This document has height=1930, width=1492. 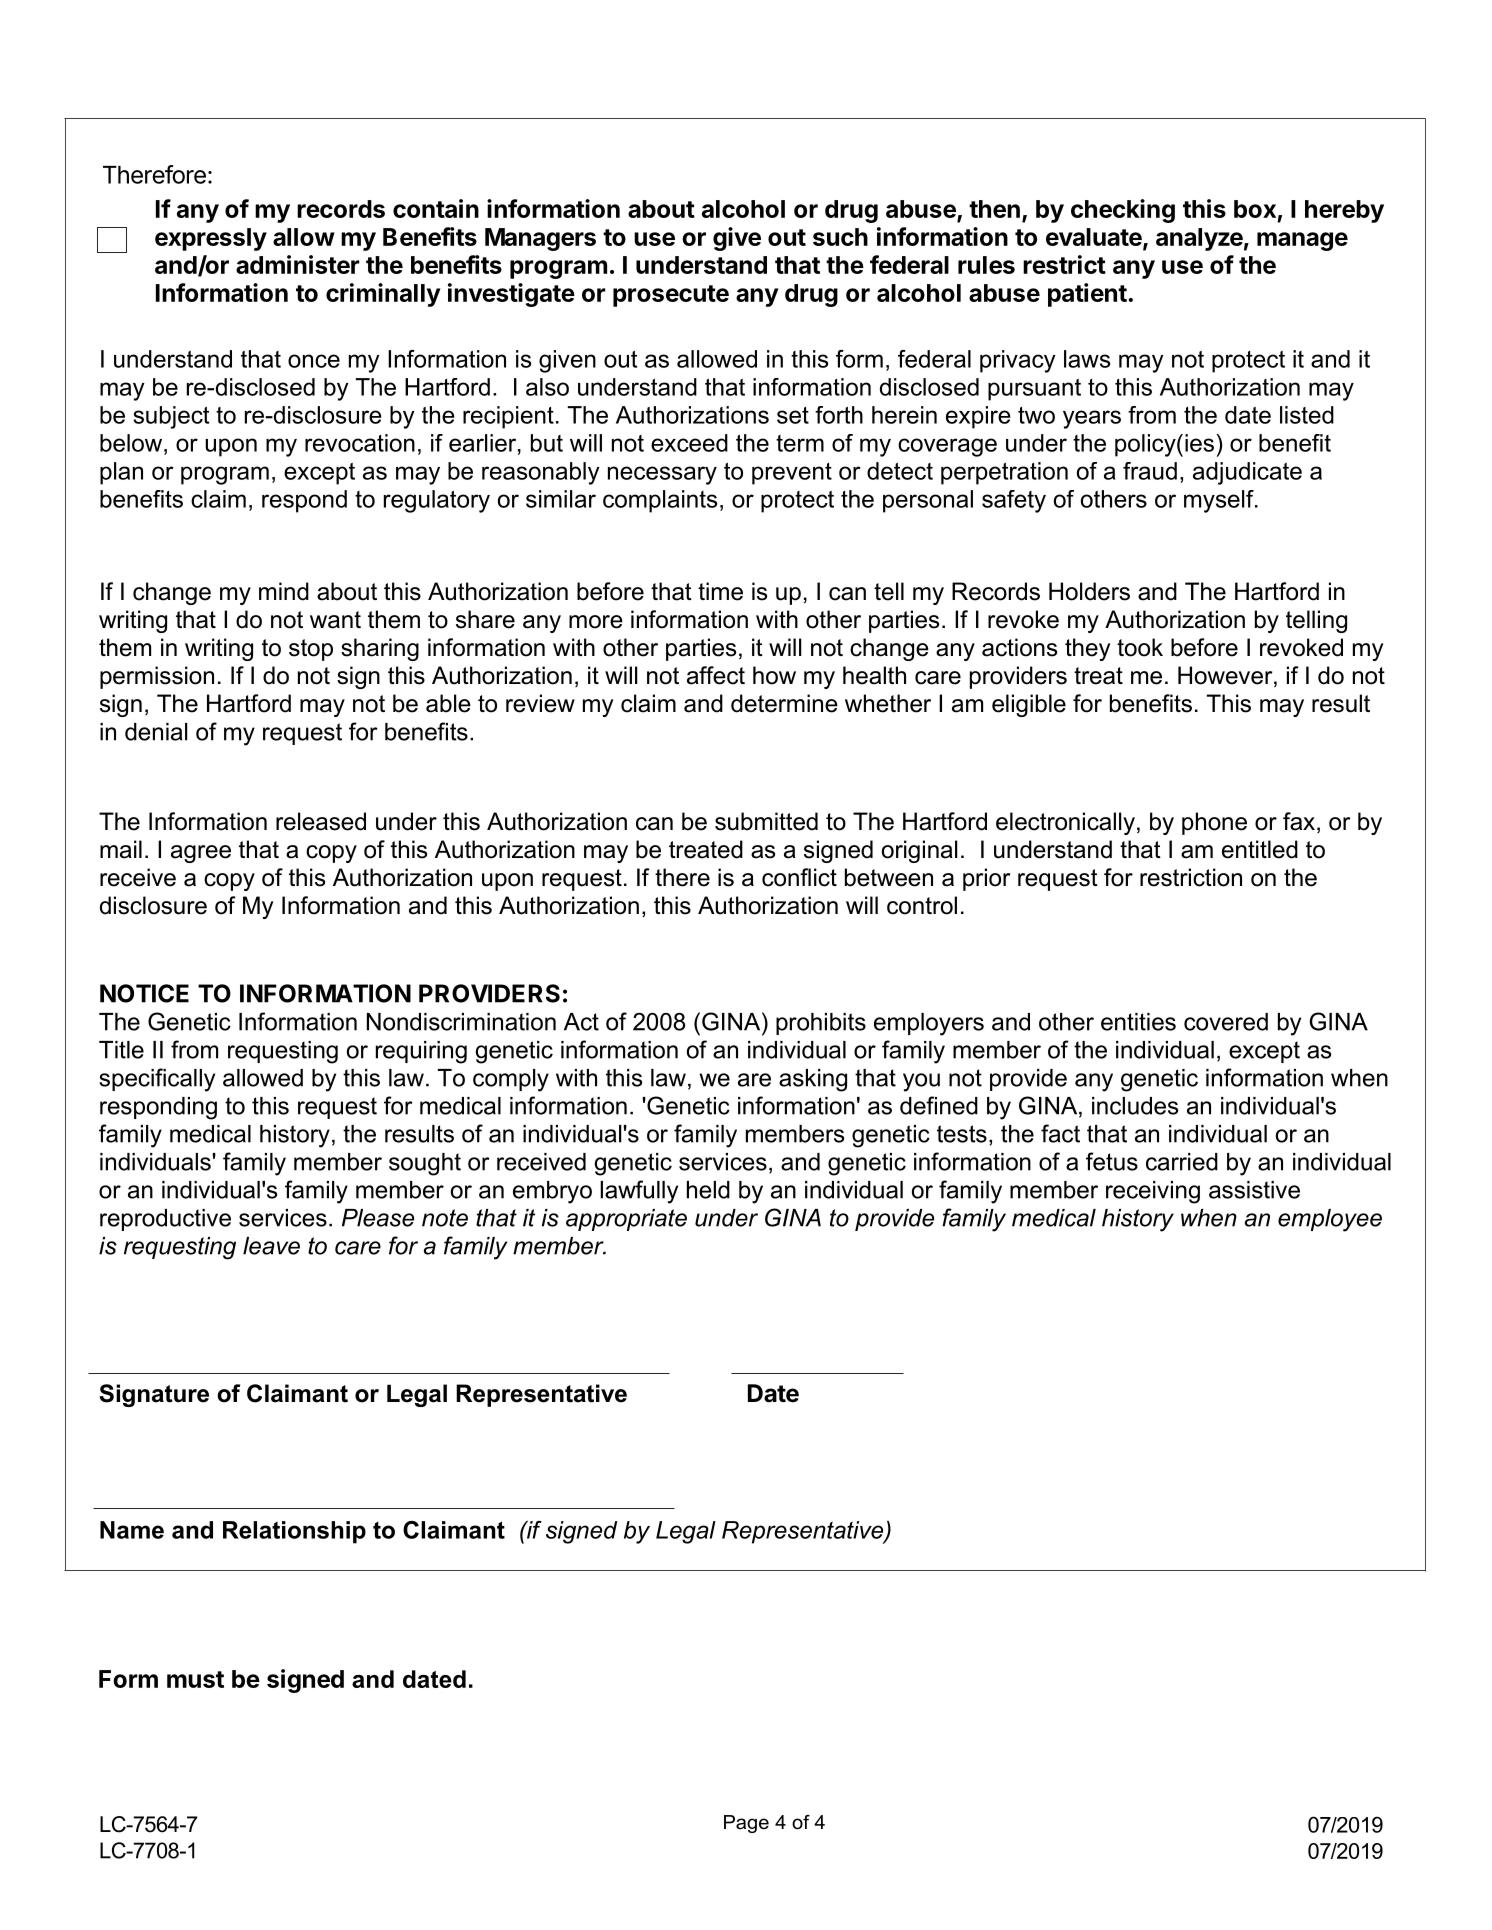 I want to click on analyze, so click(x=1199, y=239).
